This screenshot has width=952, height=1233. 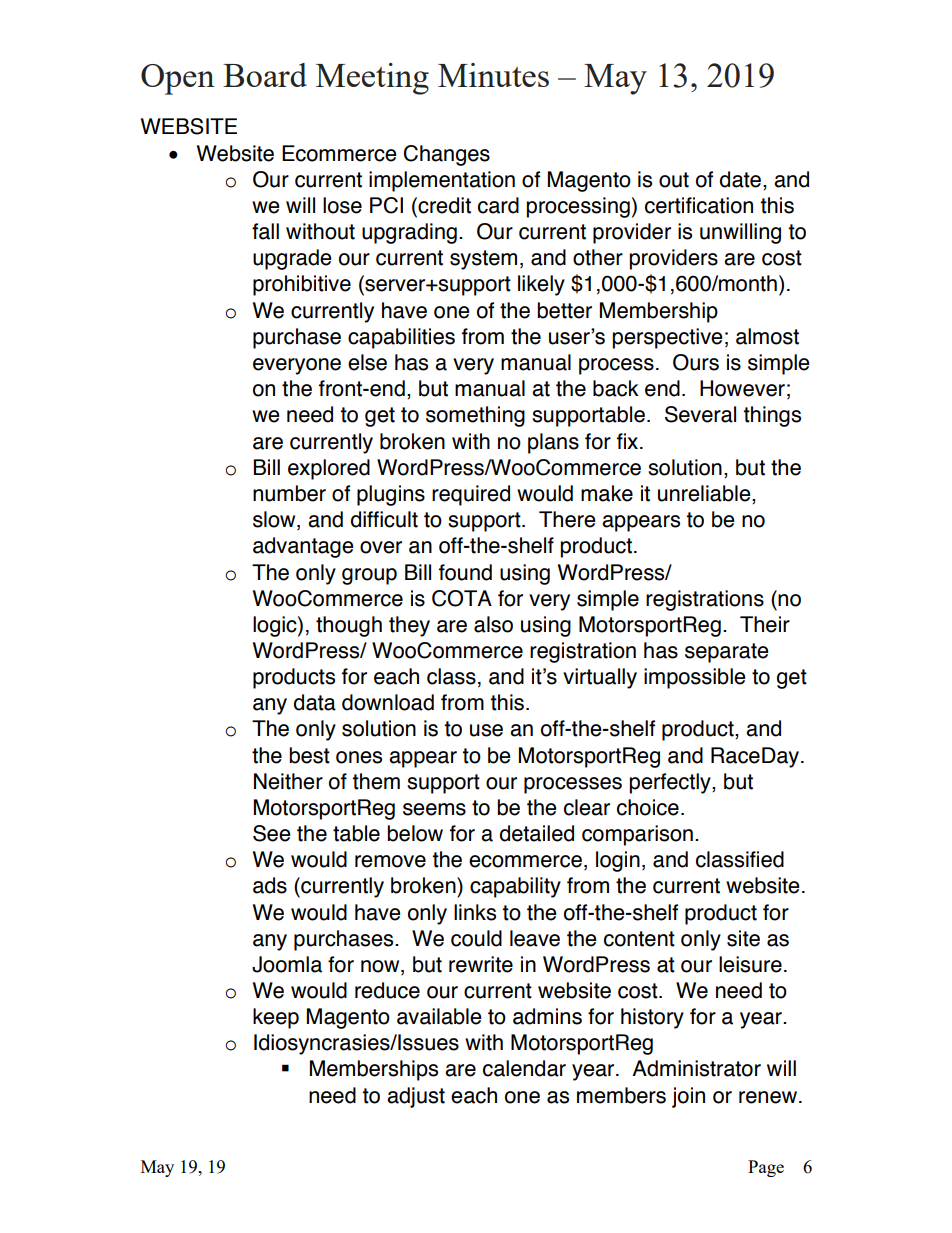 What do you see at coordinates (493, 624) in the screenshot?
I see `also` at bounding box center [493, 624].
